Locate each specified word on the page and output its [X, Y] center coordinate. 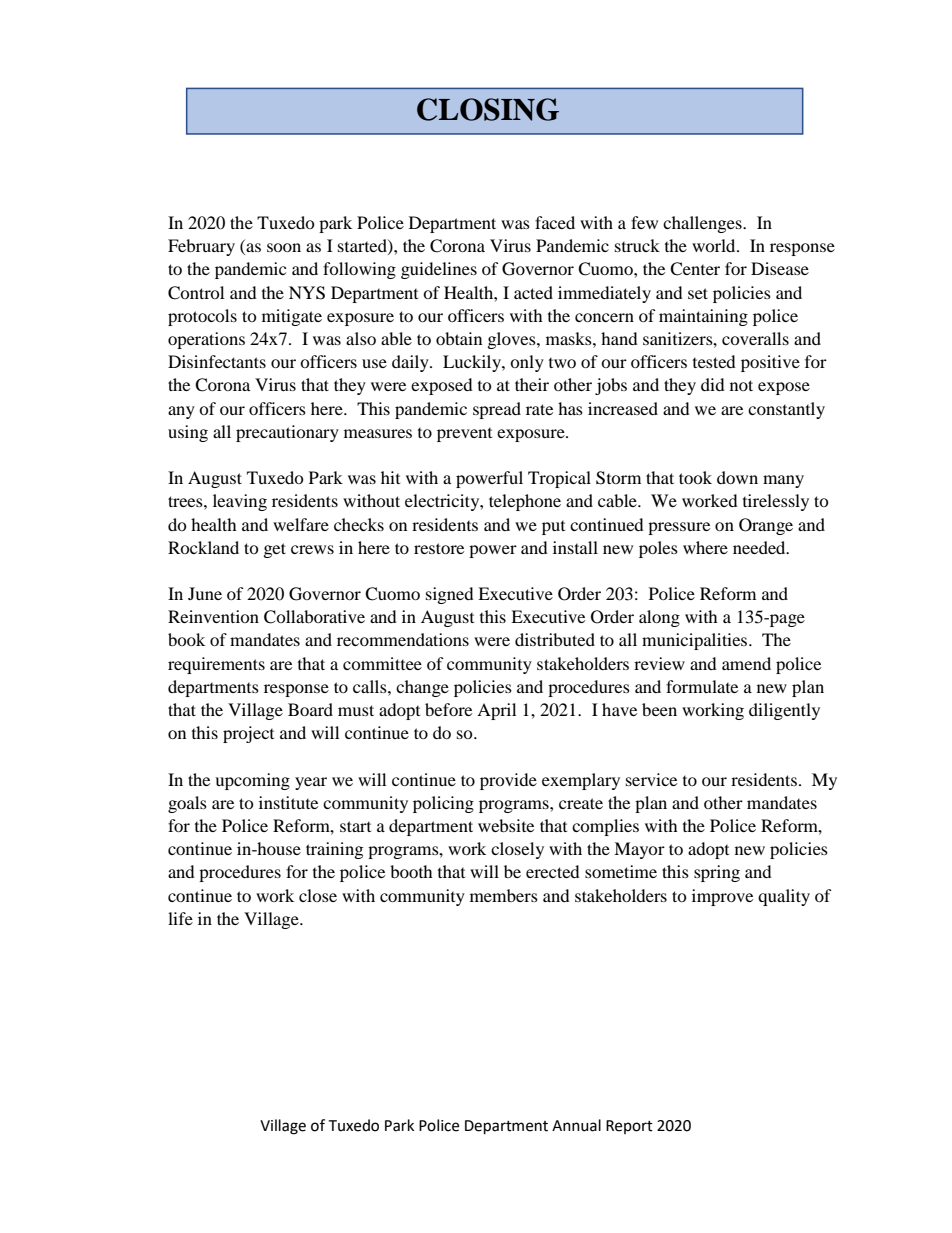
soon [284, 247]
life [180, 918]
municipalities [696, 641]
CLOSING [488, 109]
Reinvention [213, 616]
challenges [703, 224]
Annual [576, 1125]
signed [450, 595]
